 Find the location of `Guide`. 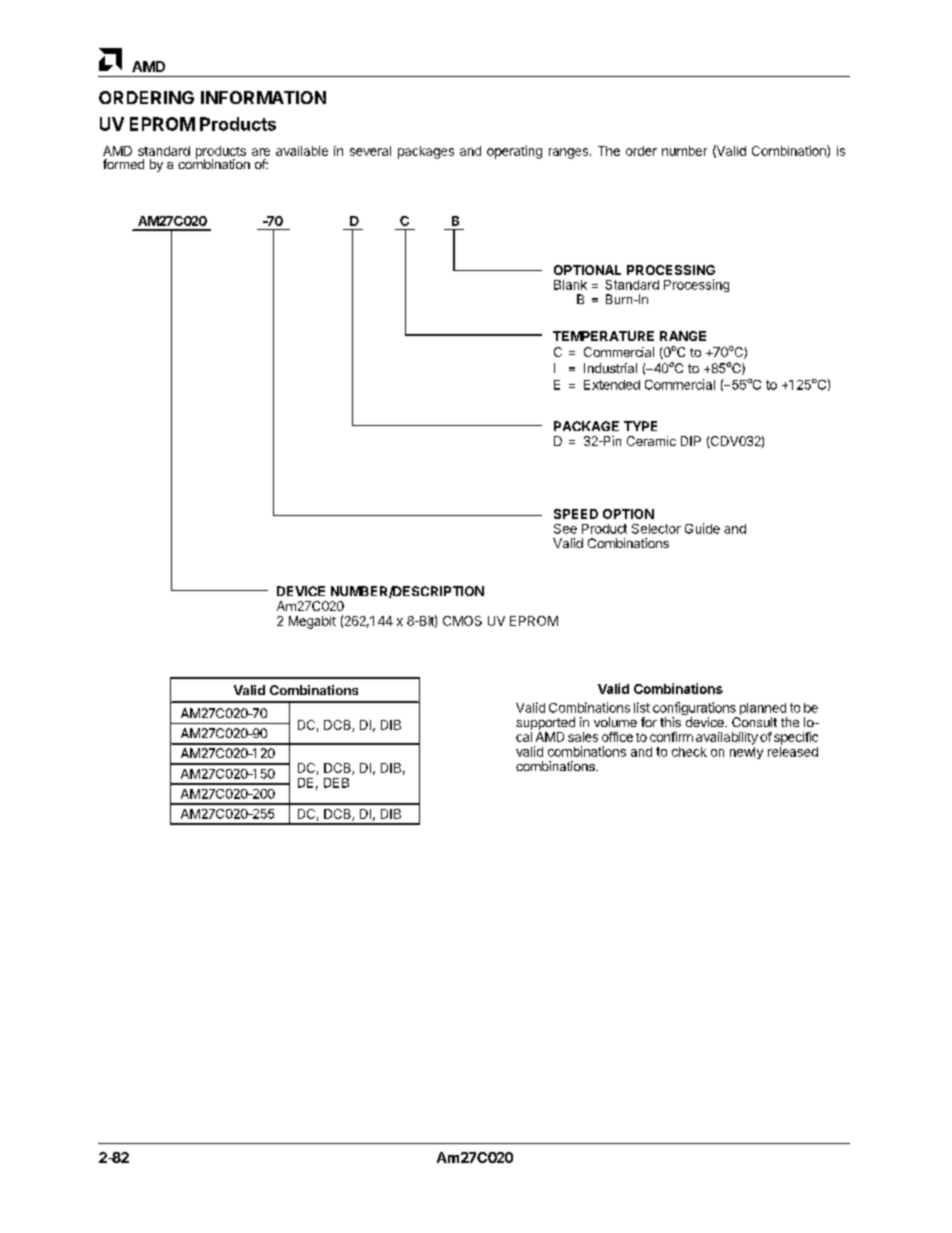

Guide is located at coordinates (702, 528).
